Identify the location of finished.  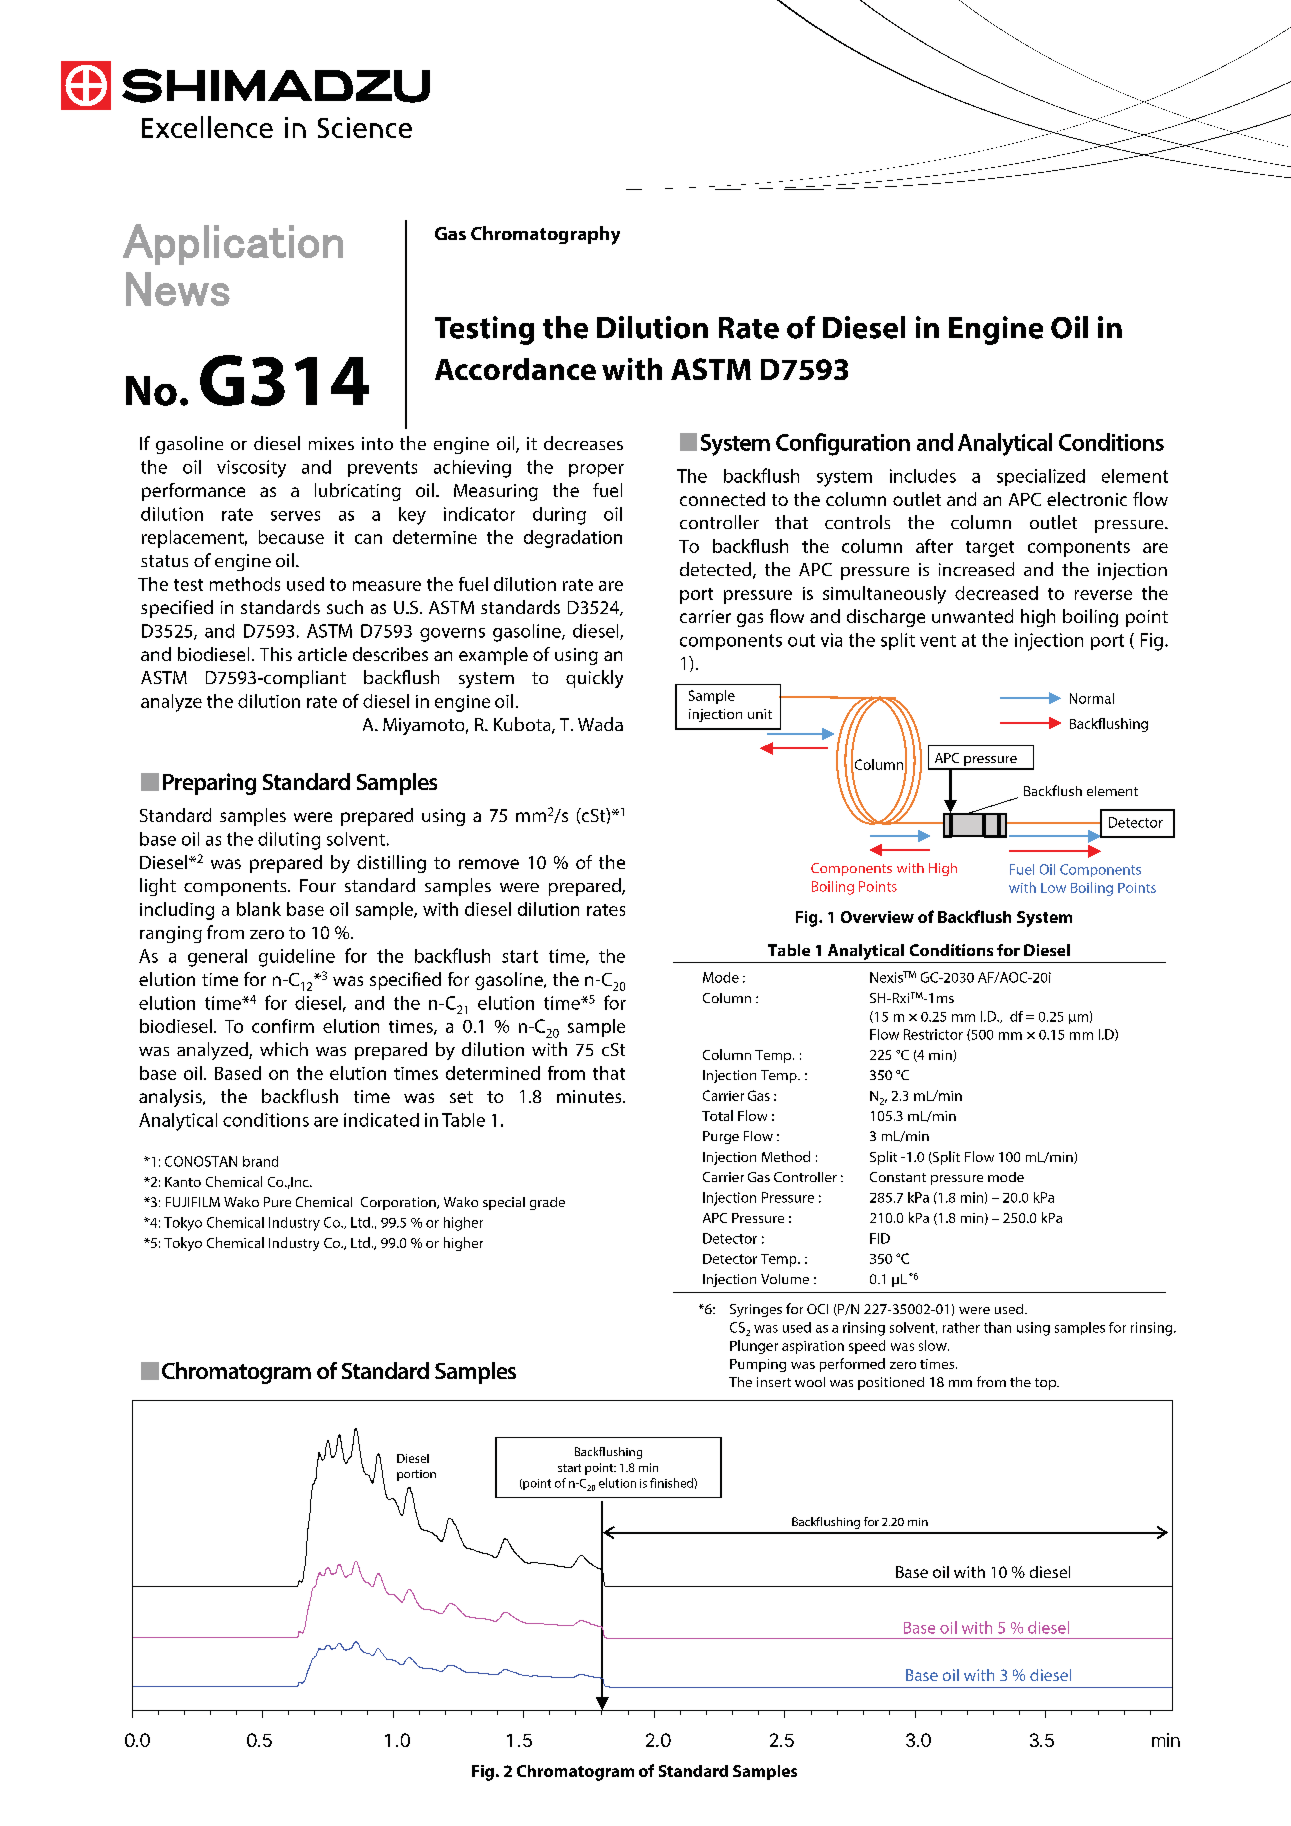
(672, 1483).
